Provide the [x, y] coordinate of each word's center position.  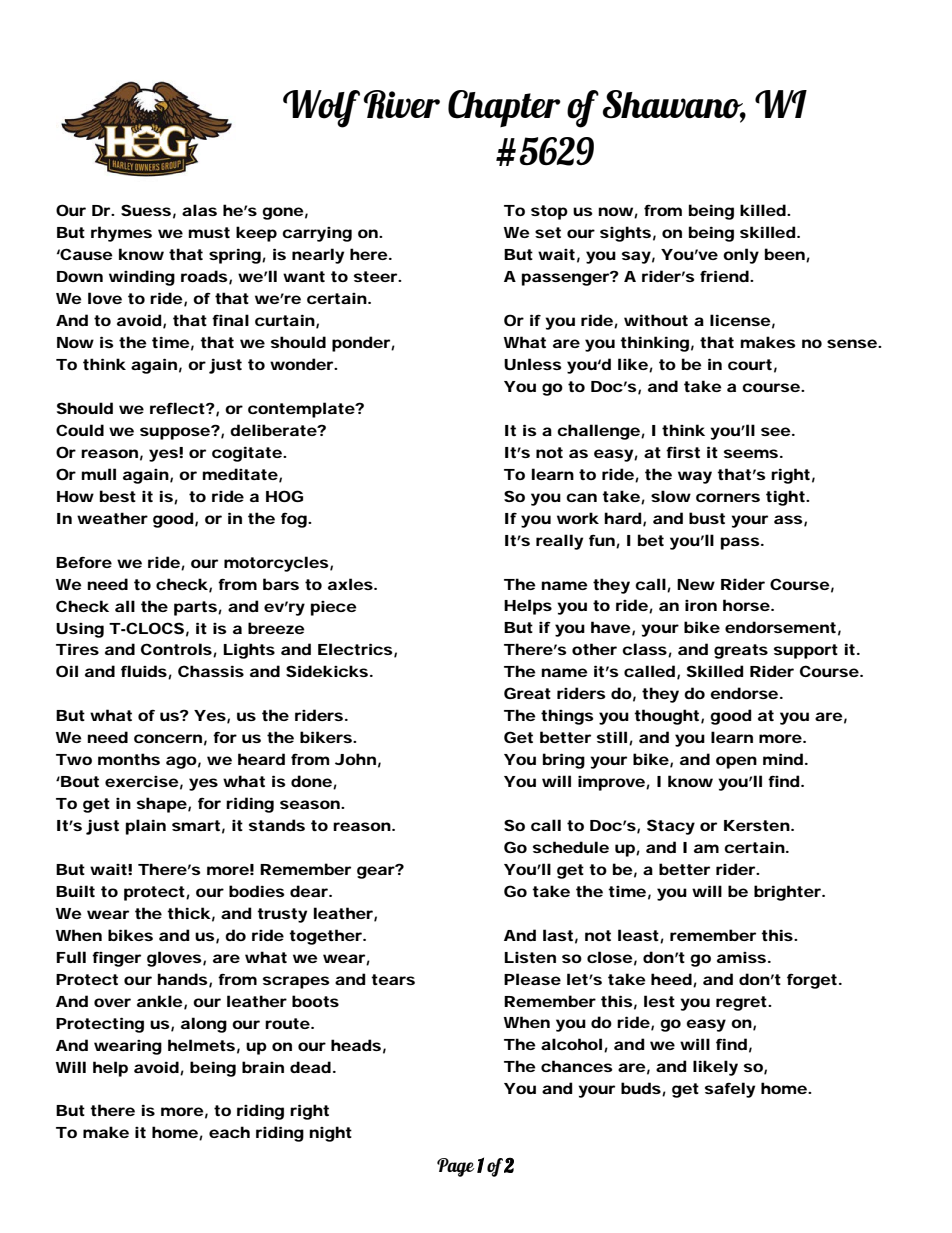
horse [747, 605]
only [741, 256]
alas [199, 210]
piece [334, 608]
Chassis [211, 671]
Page [455, 1167]
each [229, 1132]
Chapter [504, 108]
